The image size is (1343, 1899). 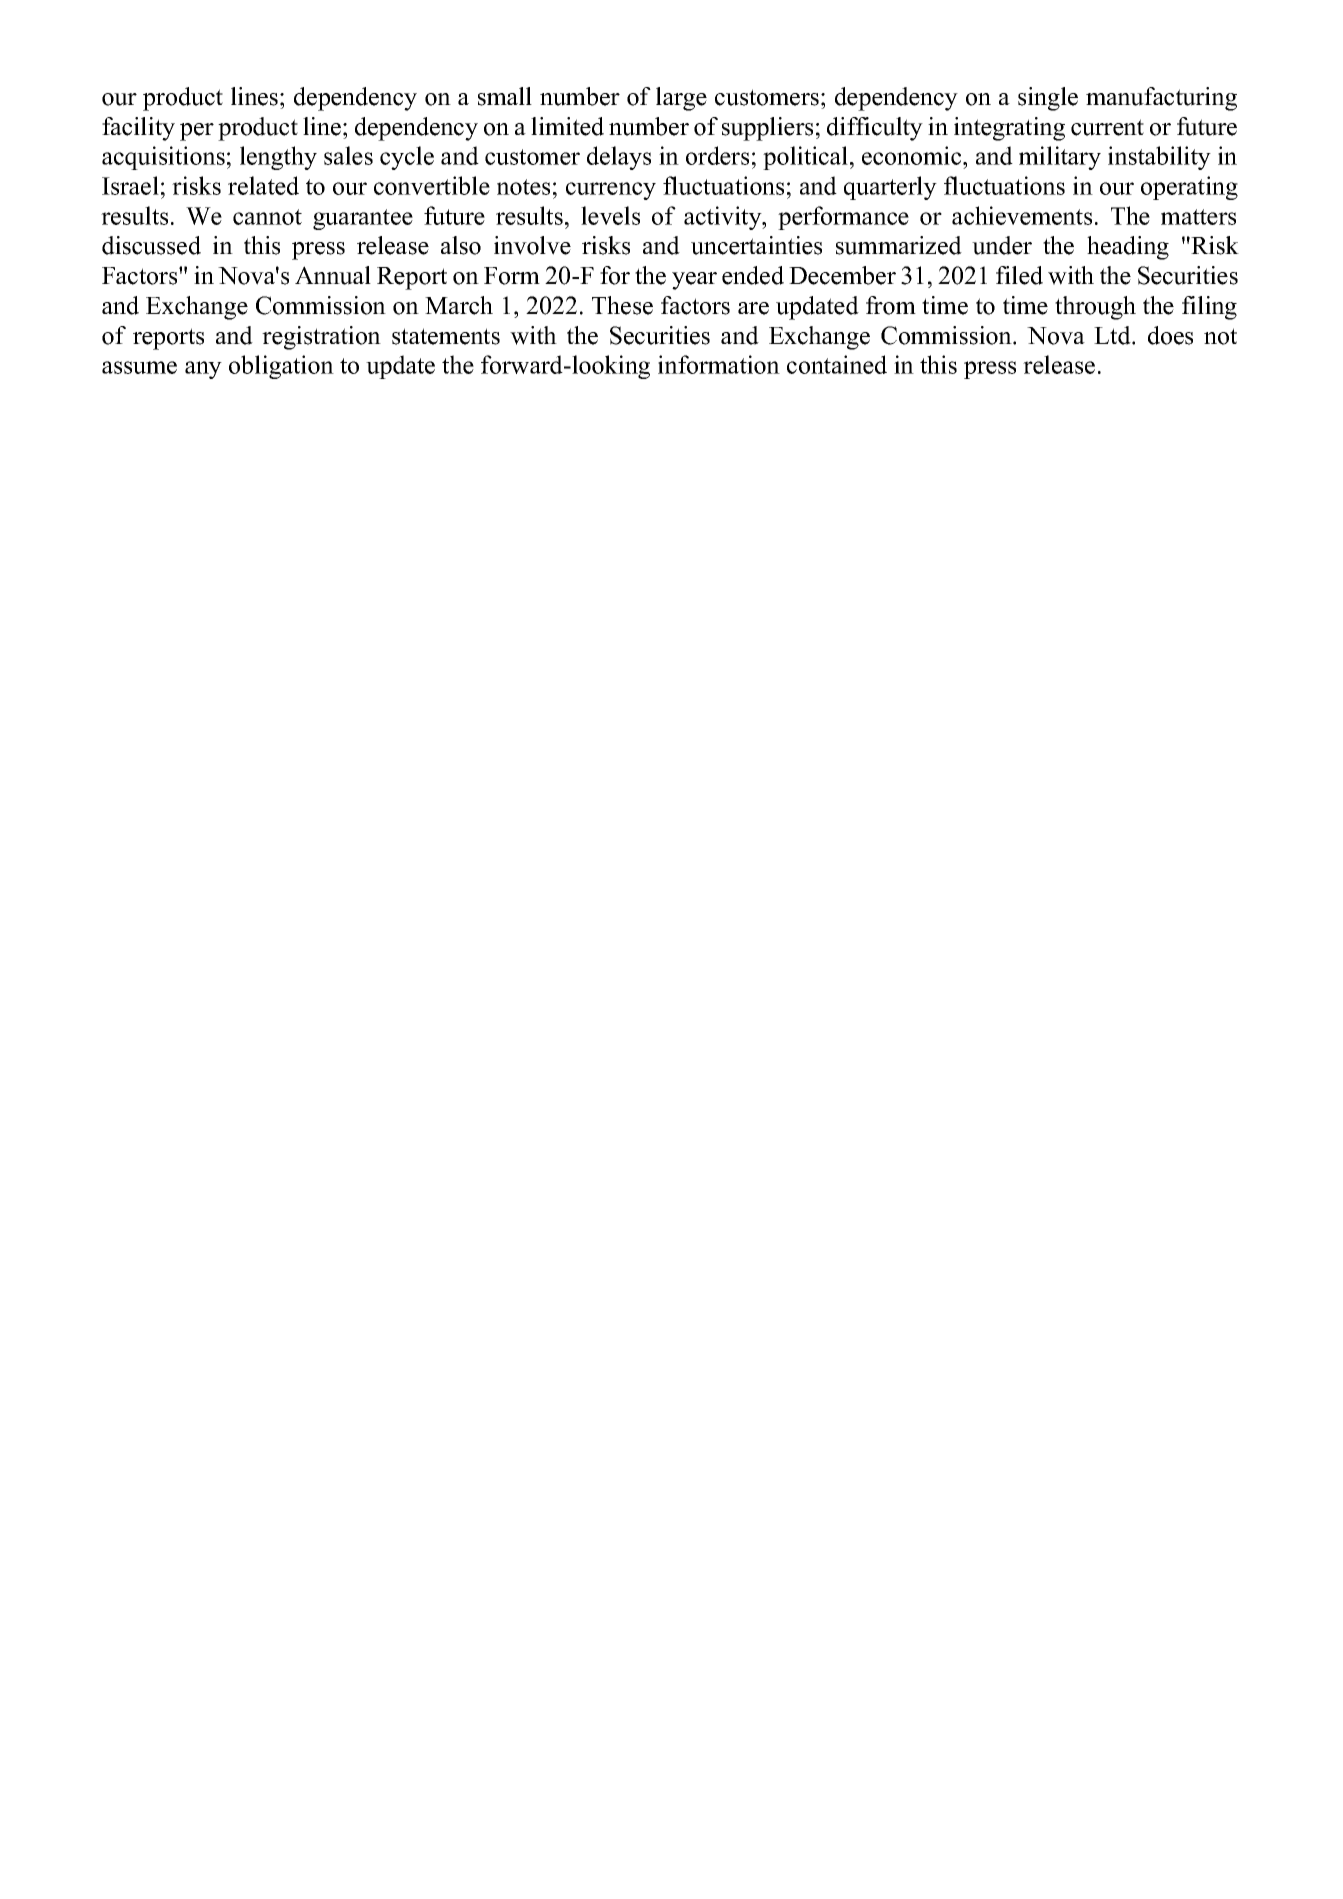 What do you see at coordinates (681, 99) in the screenshot?
I see `large` at bounding box center [681, 99].
